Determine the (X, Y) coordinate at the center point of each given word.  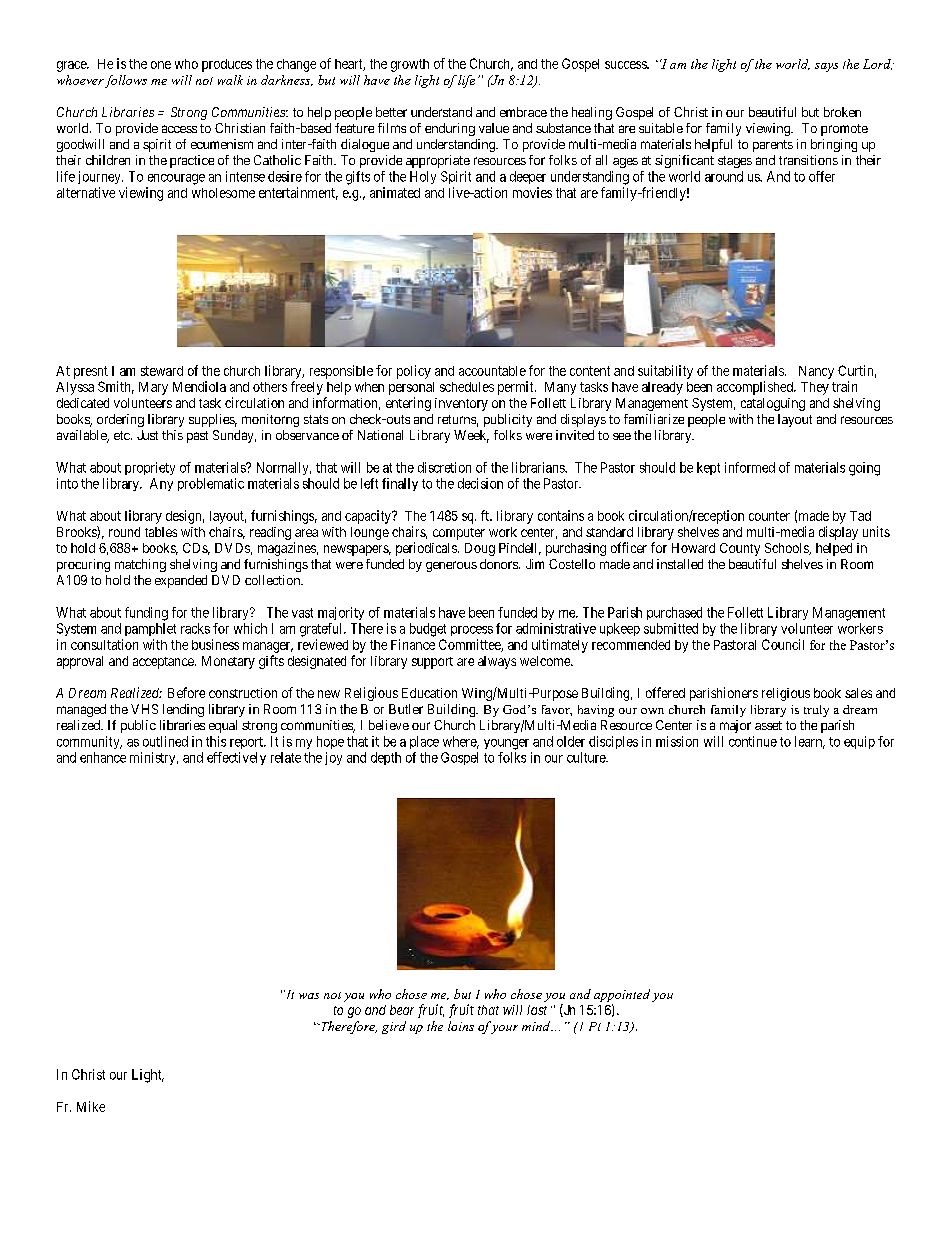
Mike (91, 1106)
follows (126, 81)
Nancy (816, 372)
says (826, 67)
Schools (787, 549)
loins (461, 1026)
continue (753, 741)
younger (506, 744)
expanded (181, 581)
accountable (492, 371)
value (494, 128)
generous (451, 566)
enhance (103, 757)
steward (162, 371)
